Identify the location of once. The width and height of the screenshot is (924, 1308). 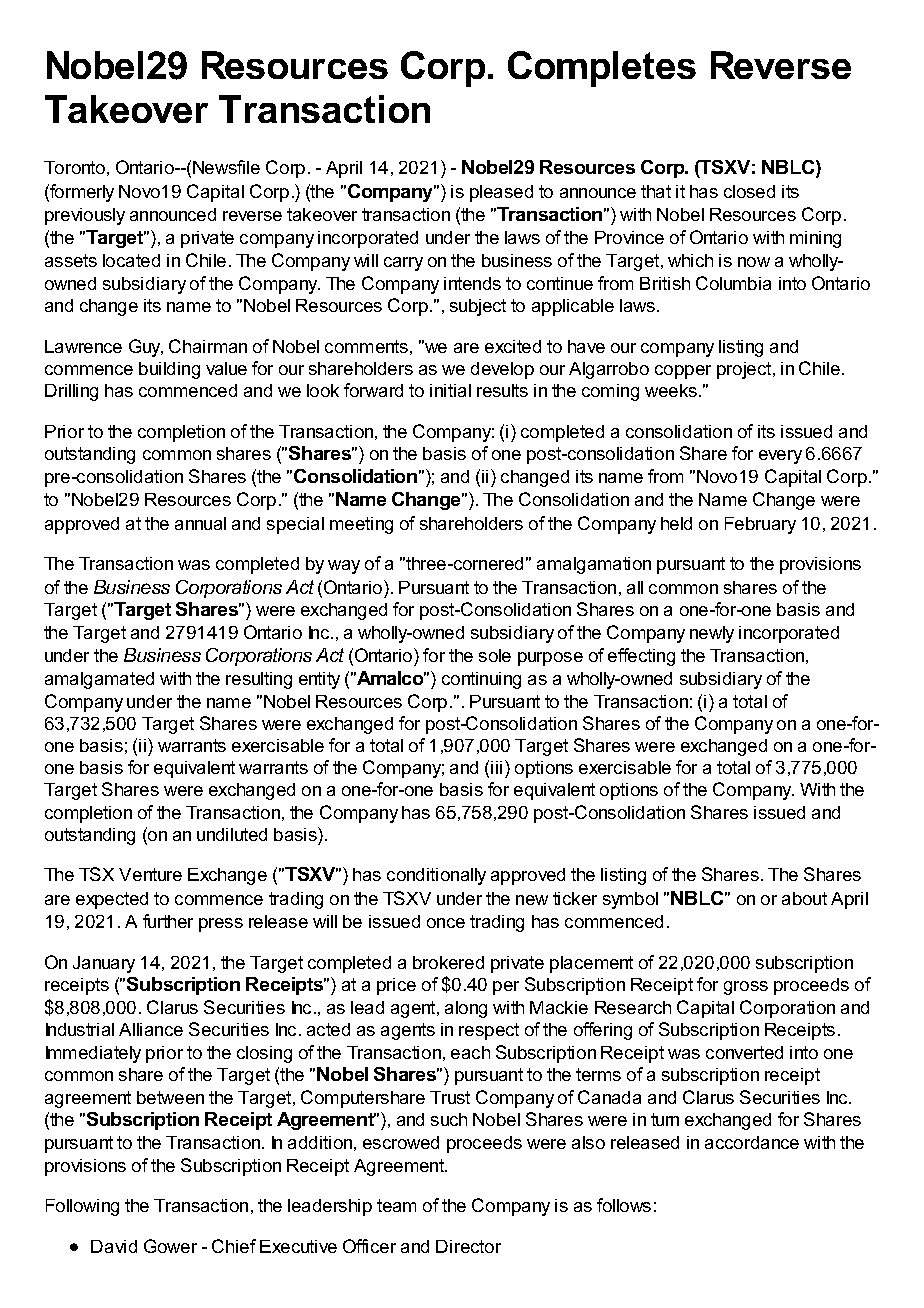
(446, 923).
